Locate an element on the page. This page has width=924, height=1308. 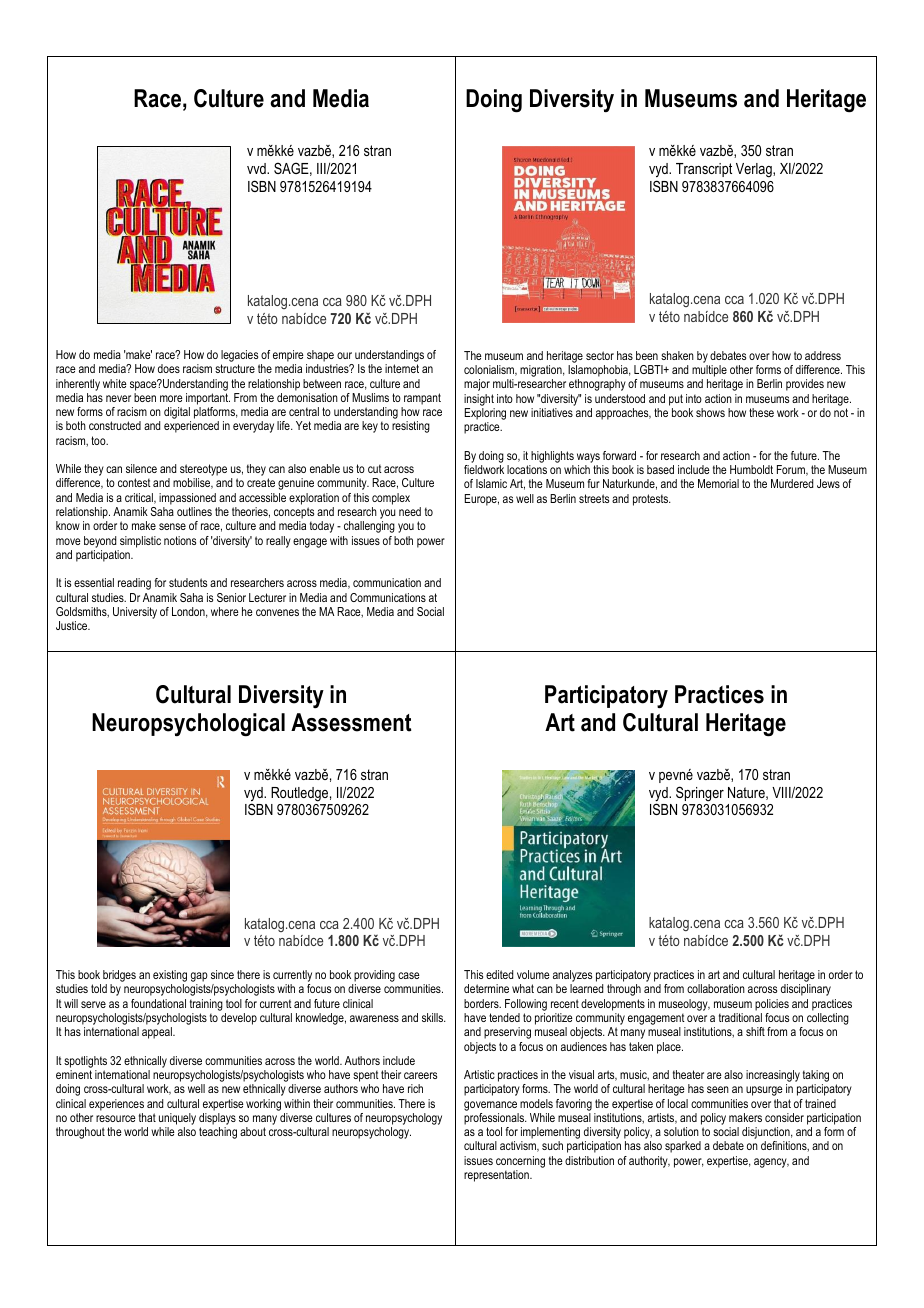
sense is located at coordinates (172, 526).
